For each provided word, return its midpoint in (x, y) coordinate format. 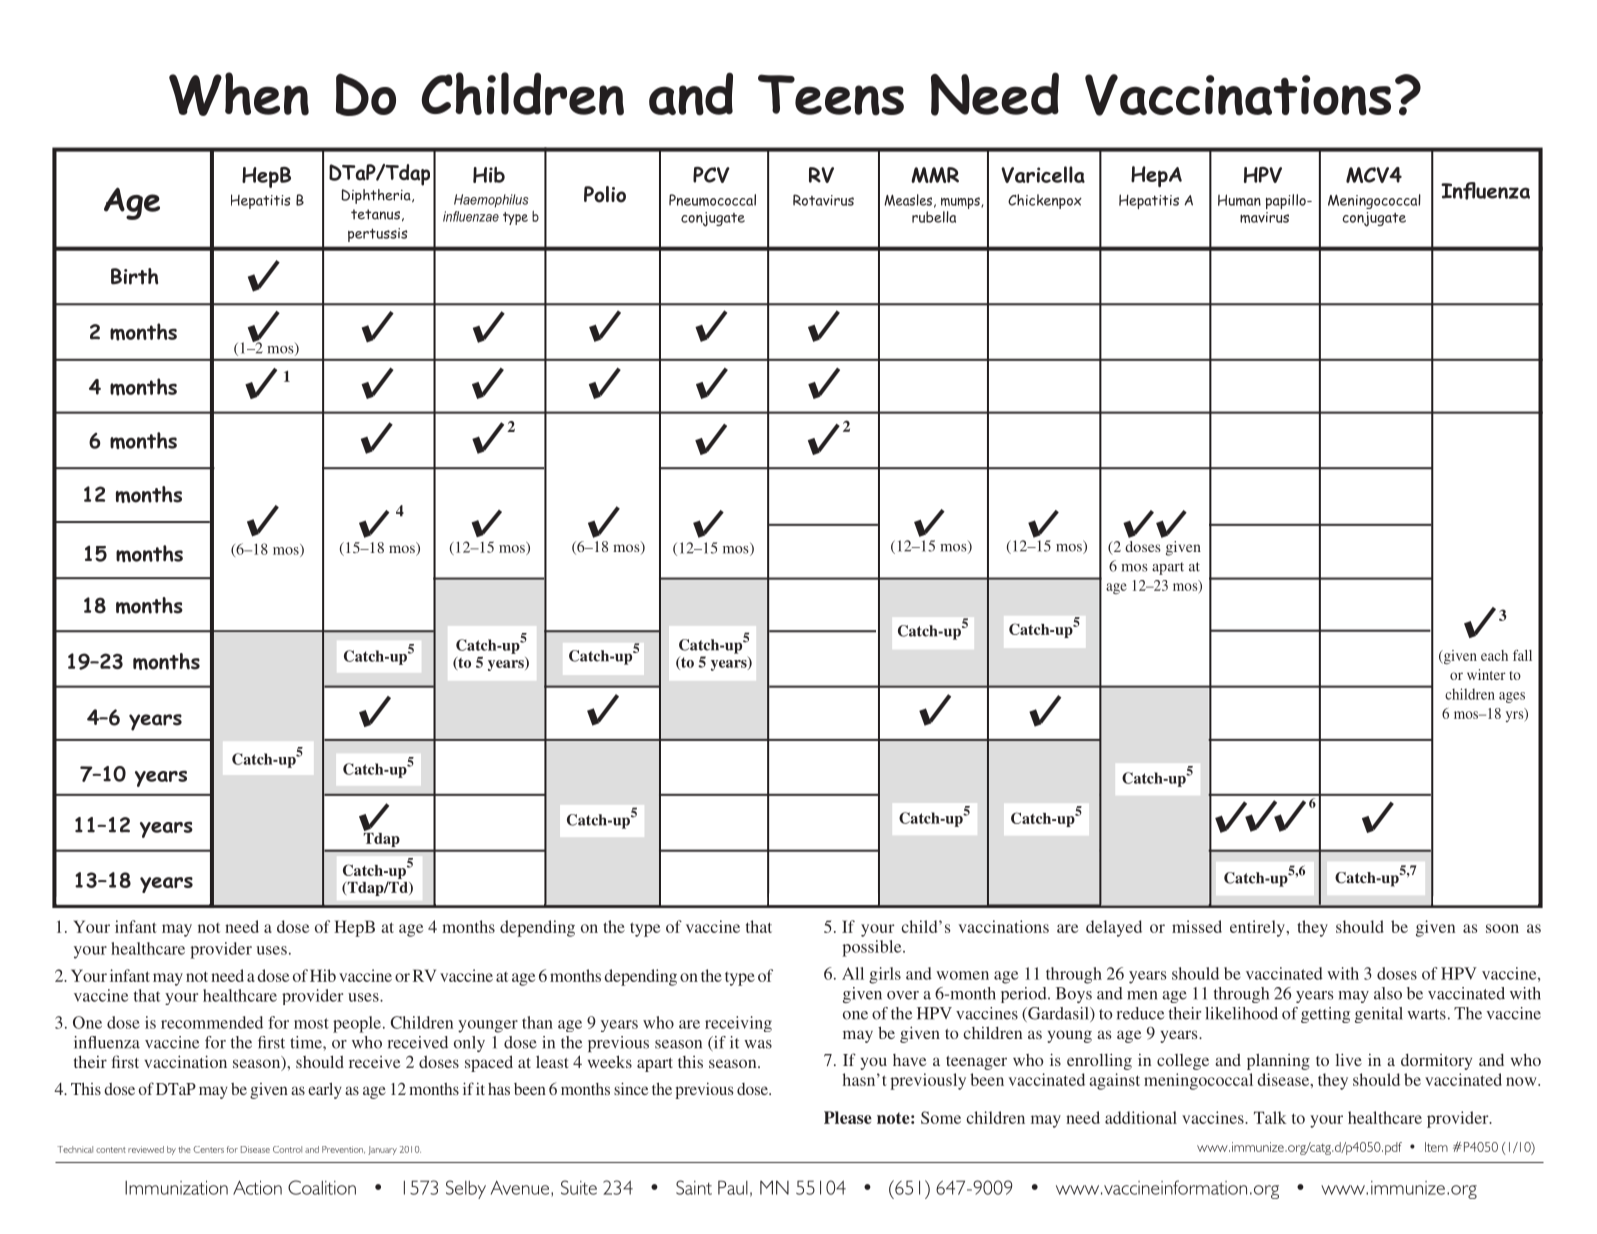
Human (1239, 200)
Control (287, 1149)
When (239, 94)
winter (1486, 674)
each (1494, 655)
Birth (134, 276)
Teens (831, 95)
